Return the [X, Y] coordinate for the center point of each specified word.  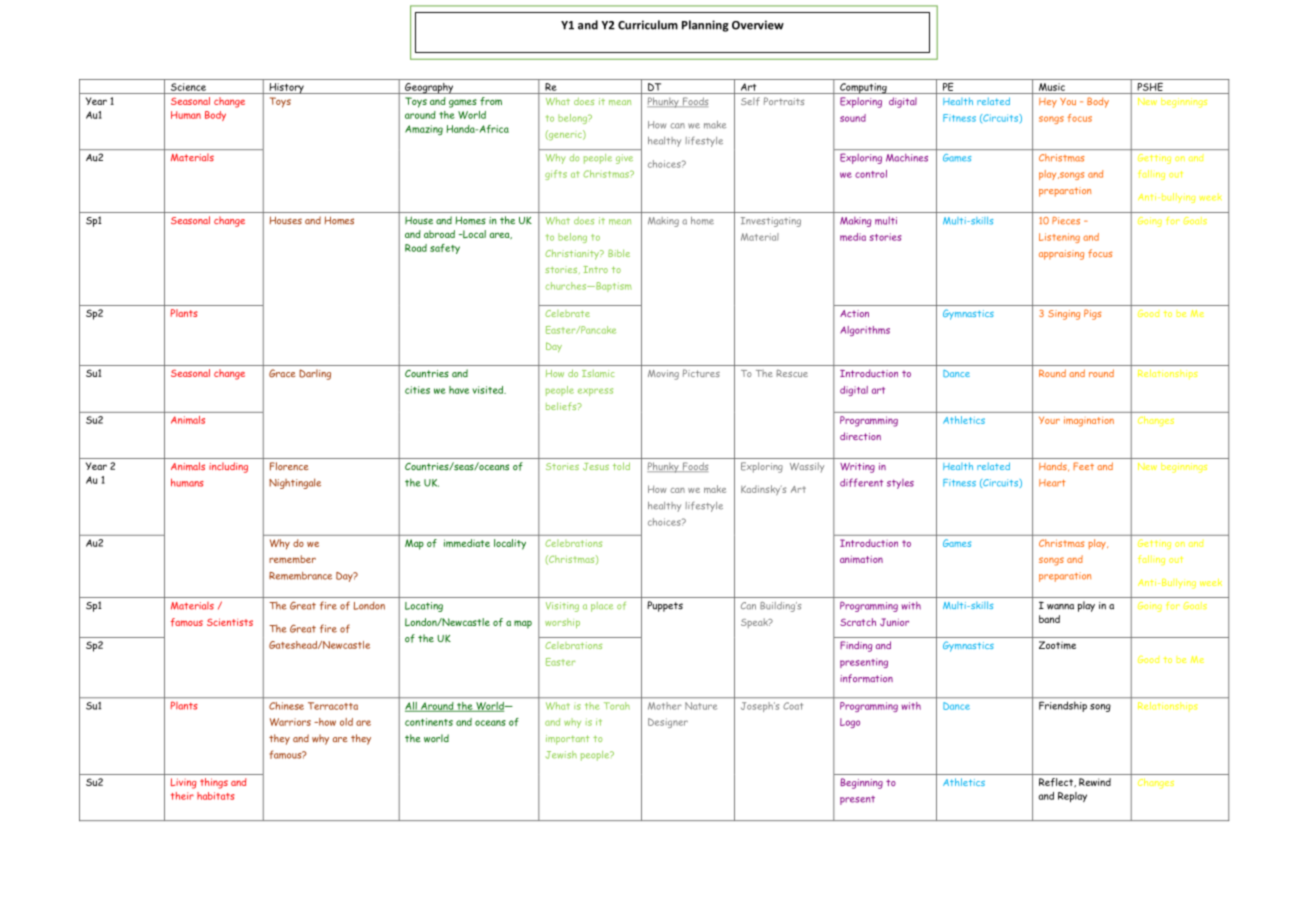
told [621, 466]
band [1049, 619]
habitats [215, 796]
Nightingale [295, 483]
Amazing [424, 130]
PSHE [1150, 88]
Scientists [230, 622]
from [491, 101]
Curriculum [648, 25]
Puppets [665, 606]
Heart [1052, 483]
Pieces [1066, 221]
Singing [1064, 315]
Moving [663, 375]
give [624, 159]
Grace [282, 373]
